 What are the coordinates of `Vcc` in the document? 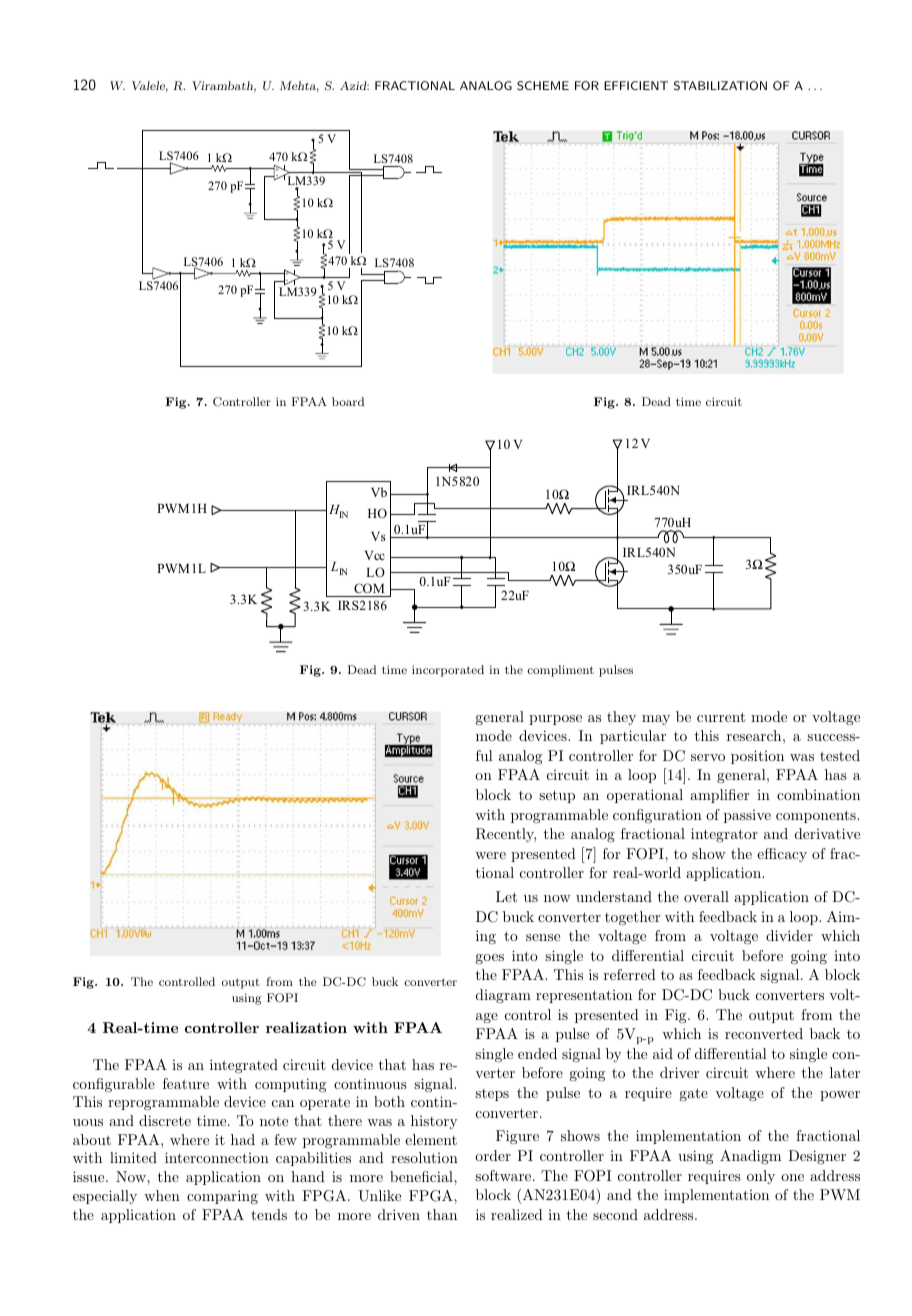 It's located at (375, 555).
